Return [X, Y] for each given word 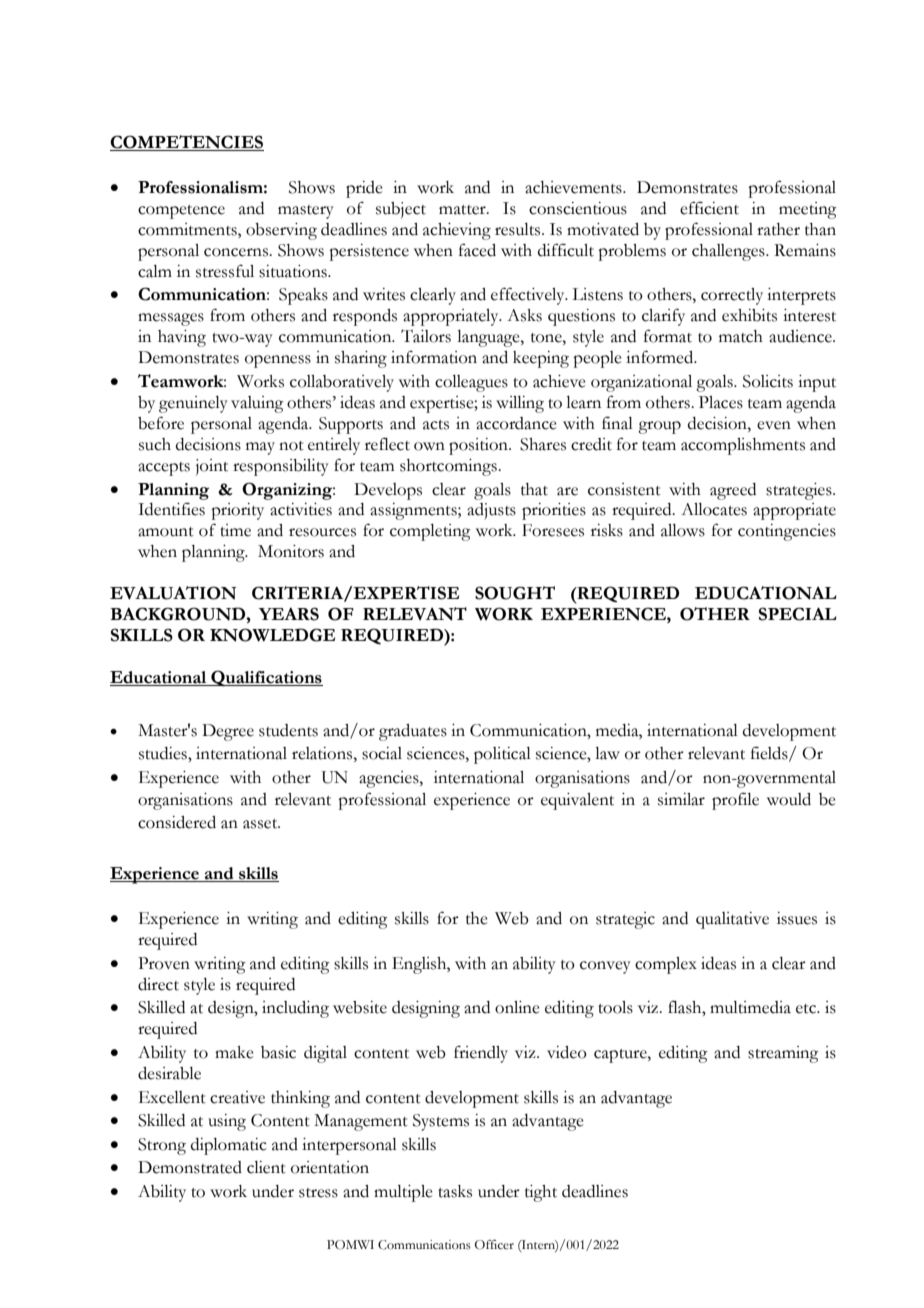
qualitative [732, 920]
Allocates [714, 509]
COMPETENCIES [187, 143]
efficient [709, 208]
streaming [783, 1054]
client [266, 1167]
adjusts [491, 511]
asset [261, 824]
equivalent [577, 801]
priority [237, 511]
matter [463, 210]
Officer [494, 1245]
